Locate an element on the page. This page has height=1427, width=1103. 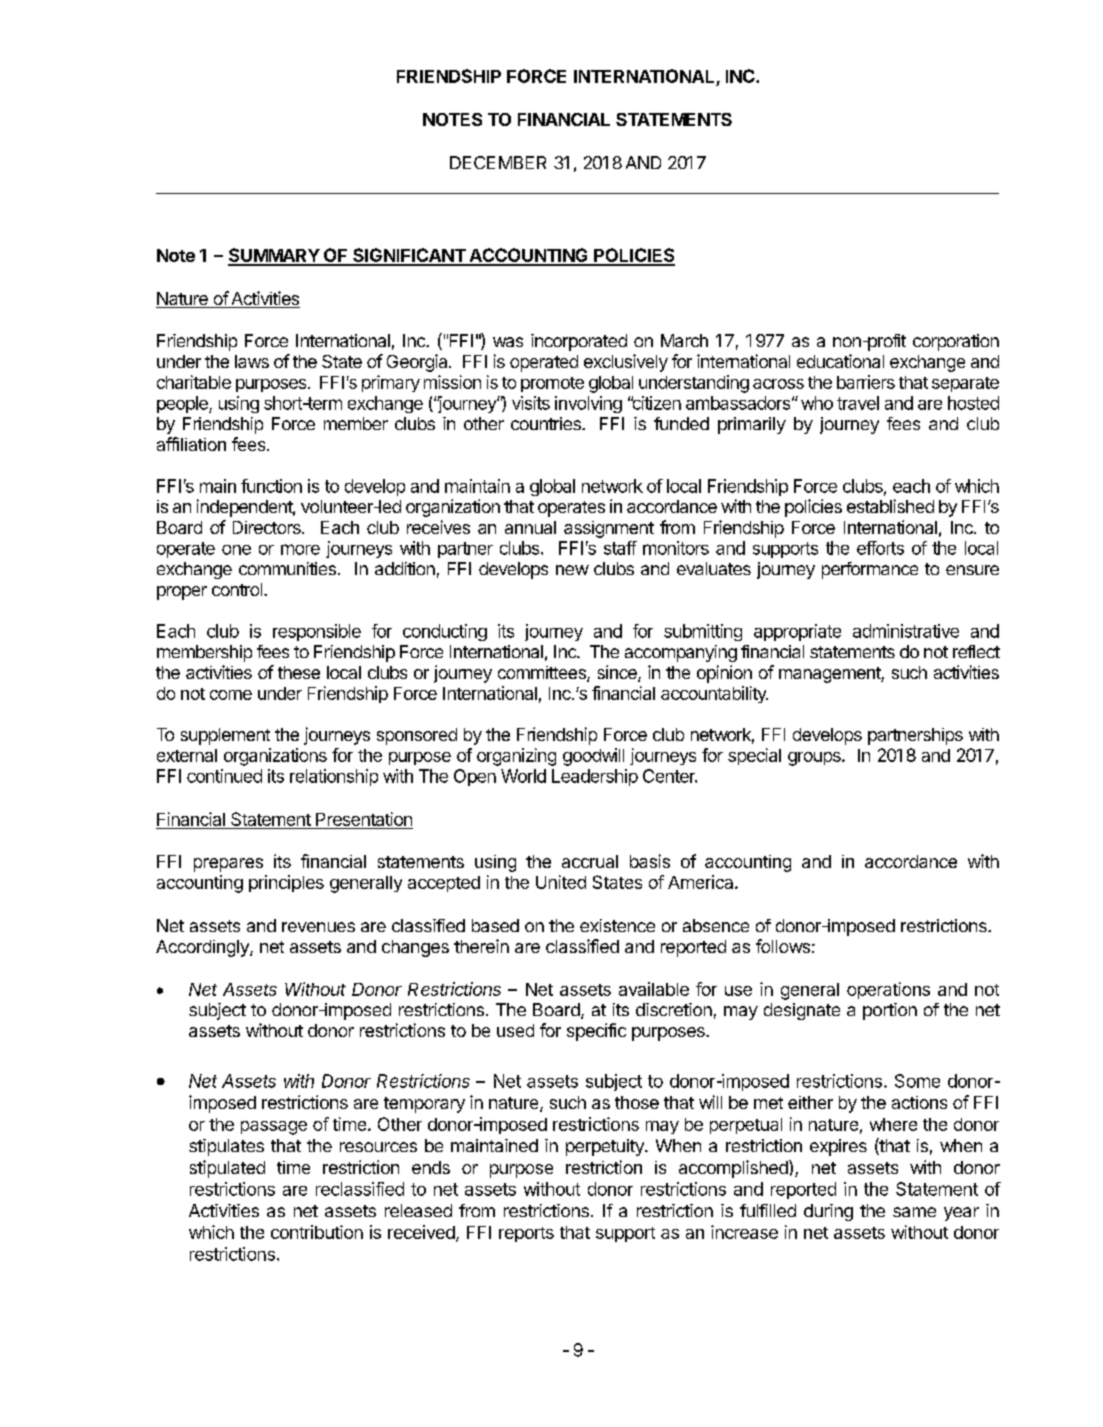
Accordingly is located at coordinates (203, 948).
